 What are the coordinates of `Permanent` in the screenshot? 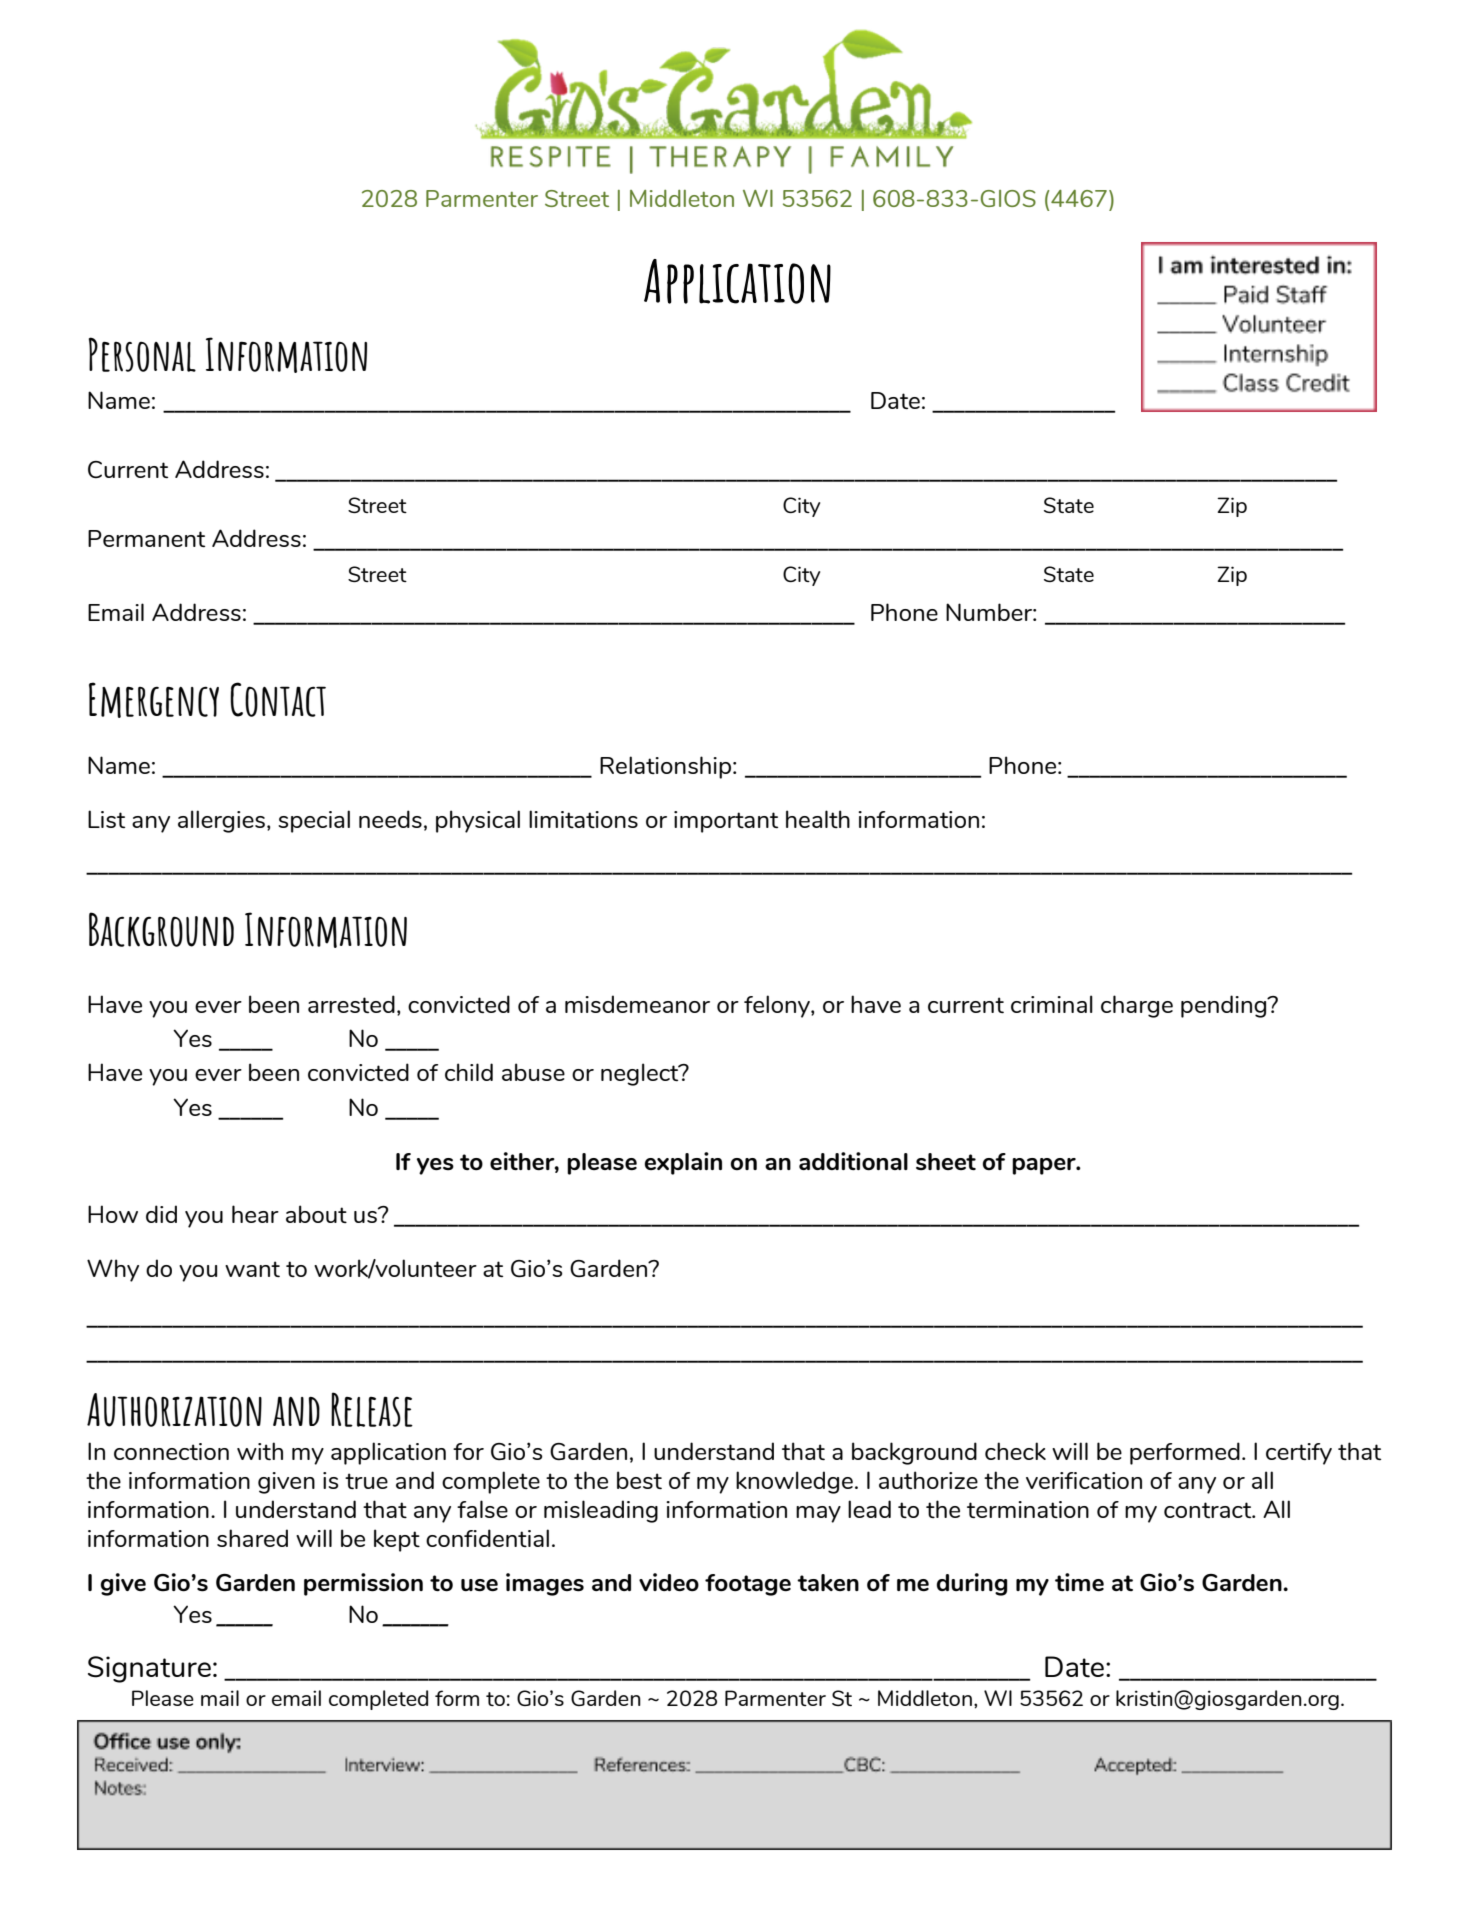 It's located at (146, 538).
